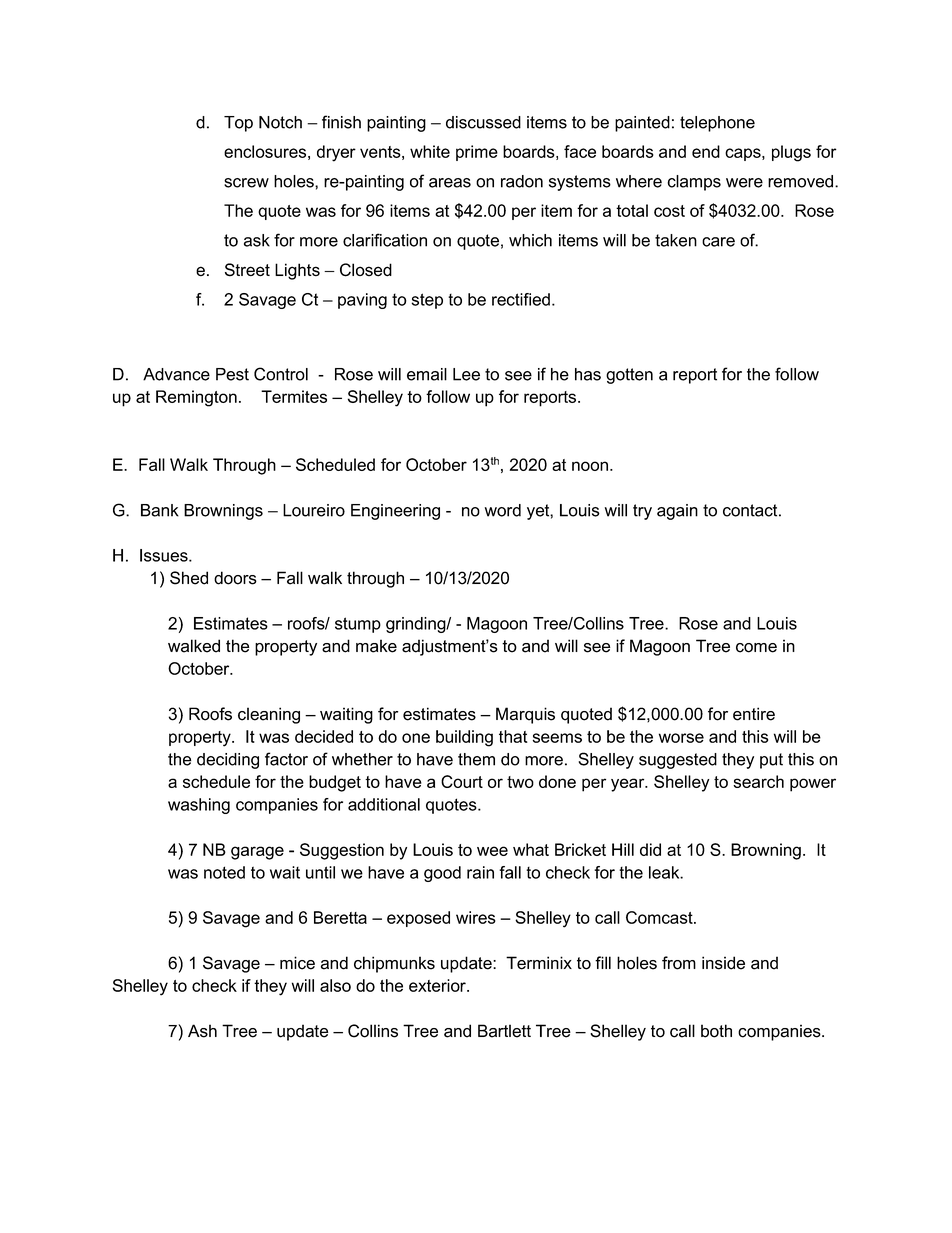 Image resolution: width=952 pixels, height=1233 pixels. Describe the element at coordinates (238, 124) in the document. I see `Top` at that location.
